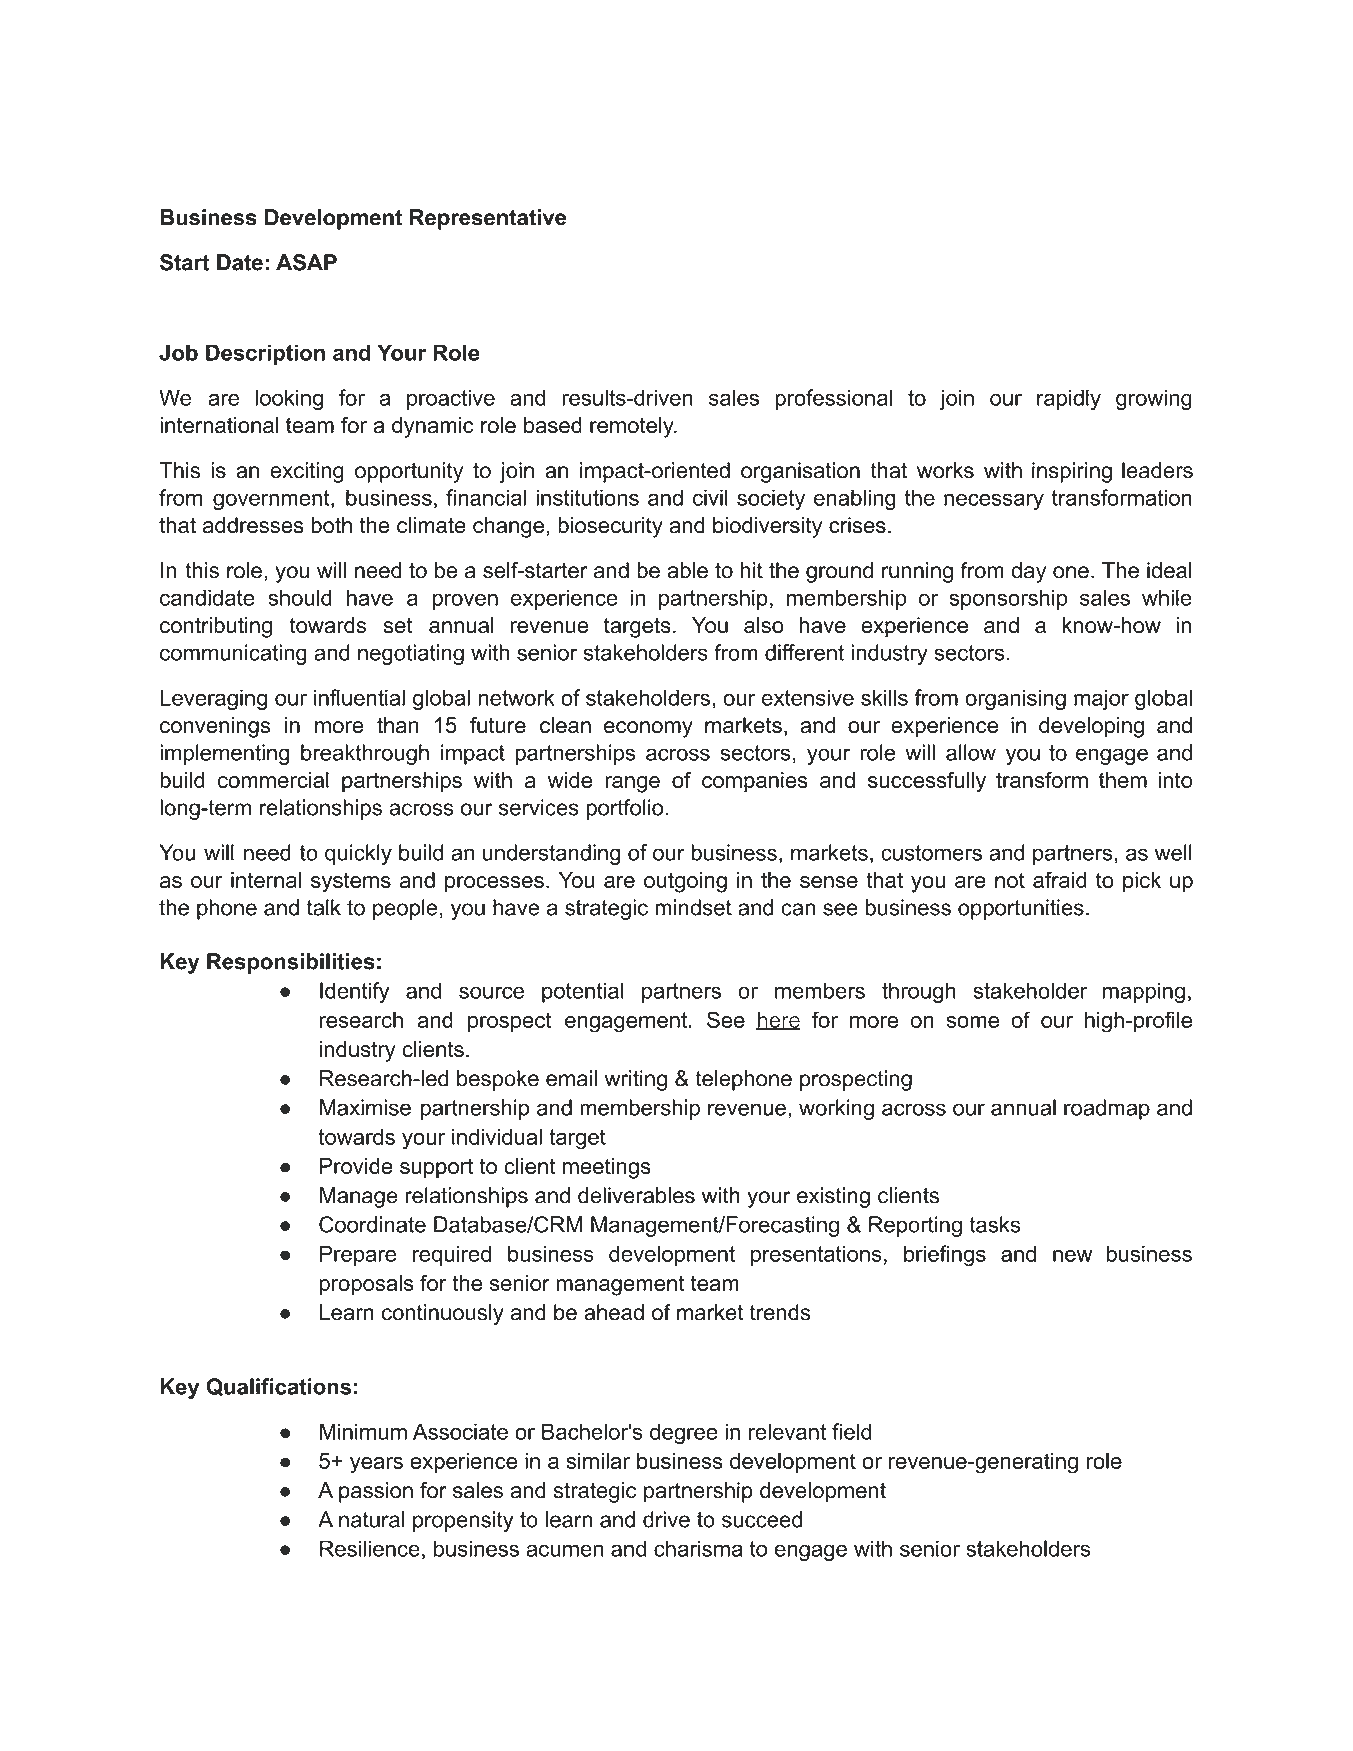 The image size is (1353, 1751). Describe the element at coordinates (752, 570) in the screenshot. I see `hit` at that location.
